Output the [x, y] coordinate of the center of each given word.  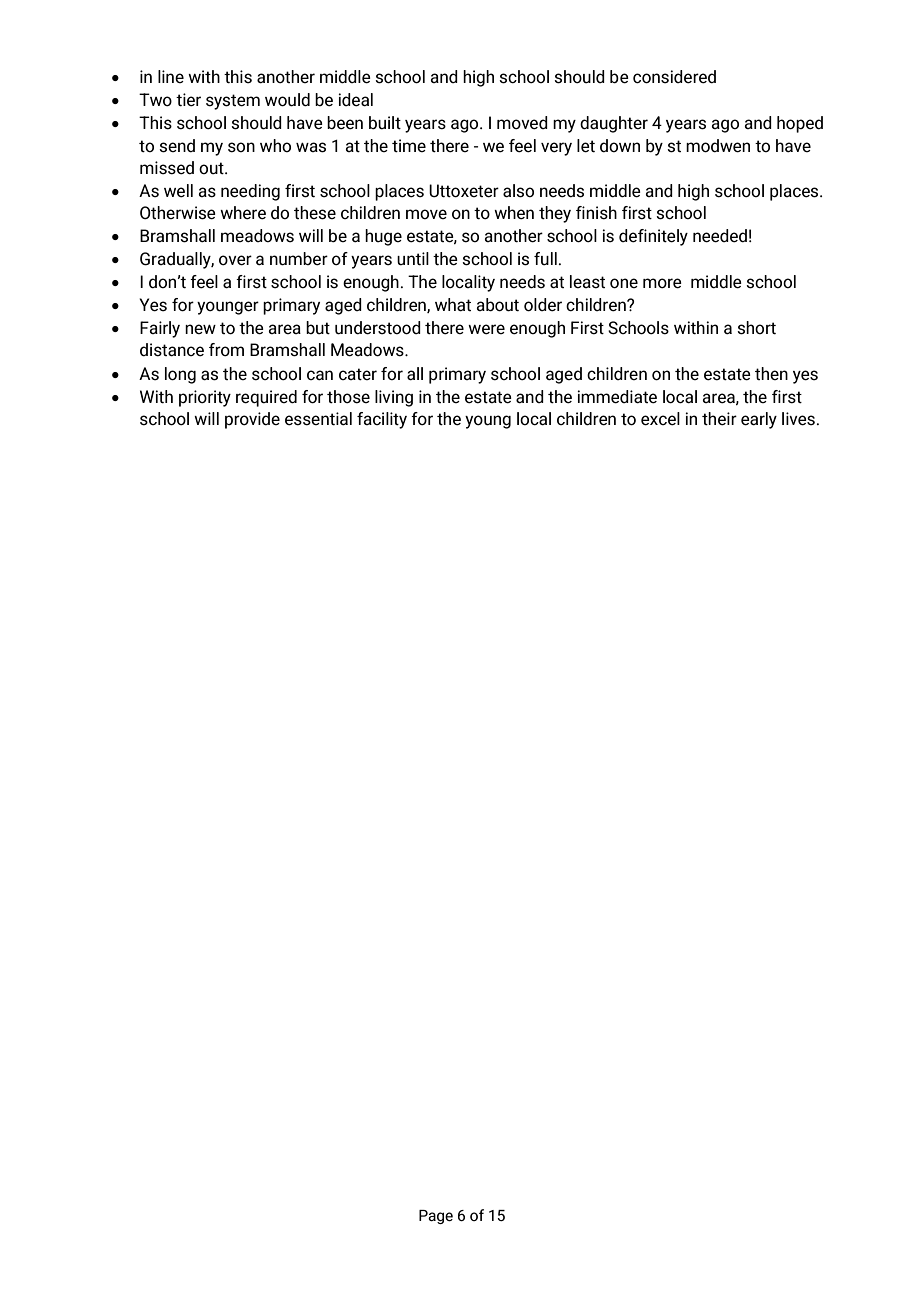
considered [674, 77]
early [759, 420]
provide [252, 420]
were [486, 329]
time [409, 145]
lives [798, 419]
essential [318, 419]
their [719, 419]
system [233, 102]
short [756, 328]
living [394, 398]
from [226, 349]
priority [205, 398]
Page [436, 1217]
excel [660, 419]
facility [382, 420]
